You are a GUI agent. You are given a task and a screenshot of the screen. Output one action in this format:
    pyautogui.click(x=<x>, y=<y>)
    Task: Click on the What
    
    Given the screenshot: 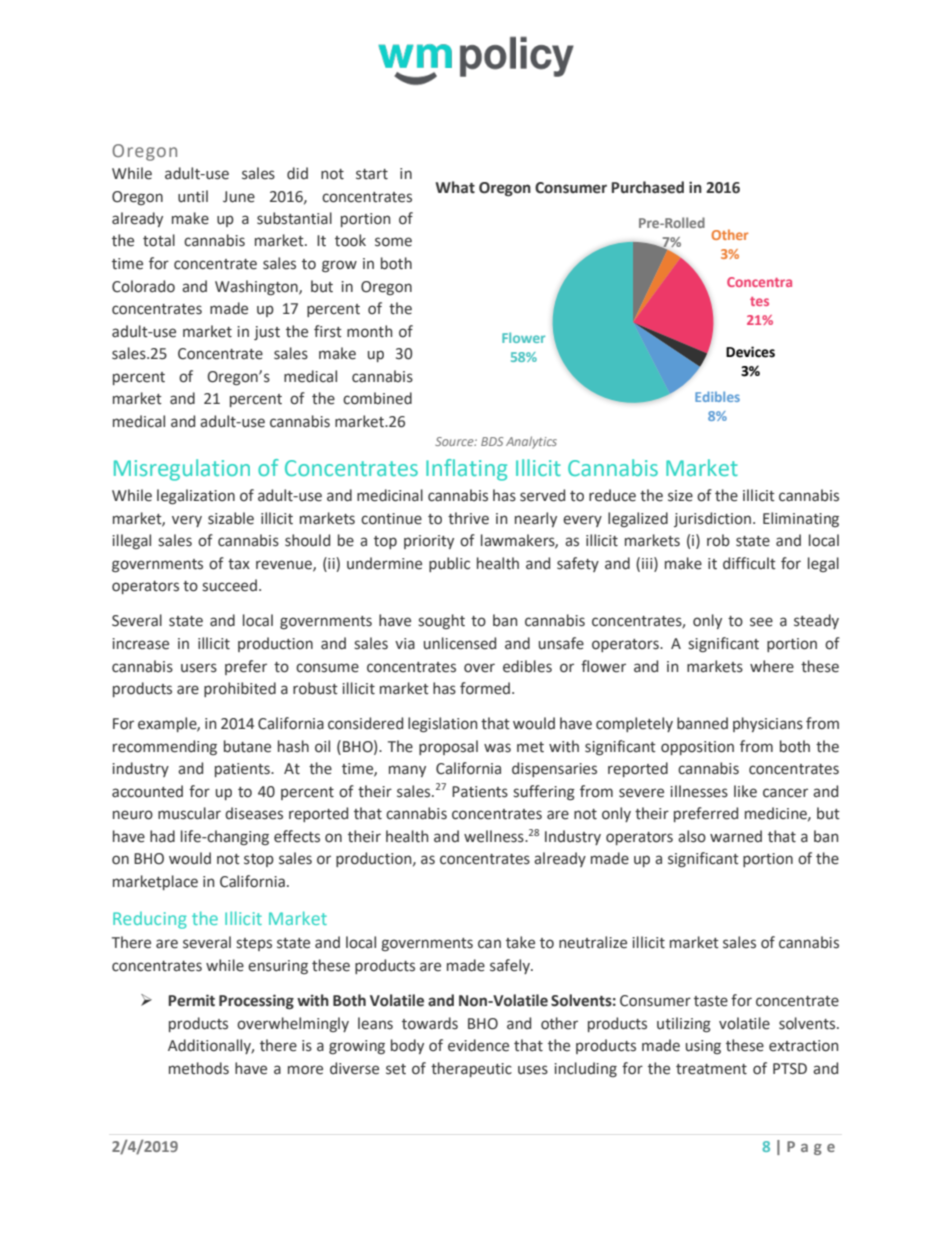 What is the action you would take?
    pyautogui.click(x=455, y=187)
